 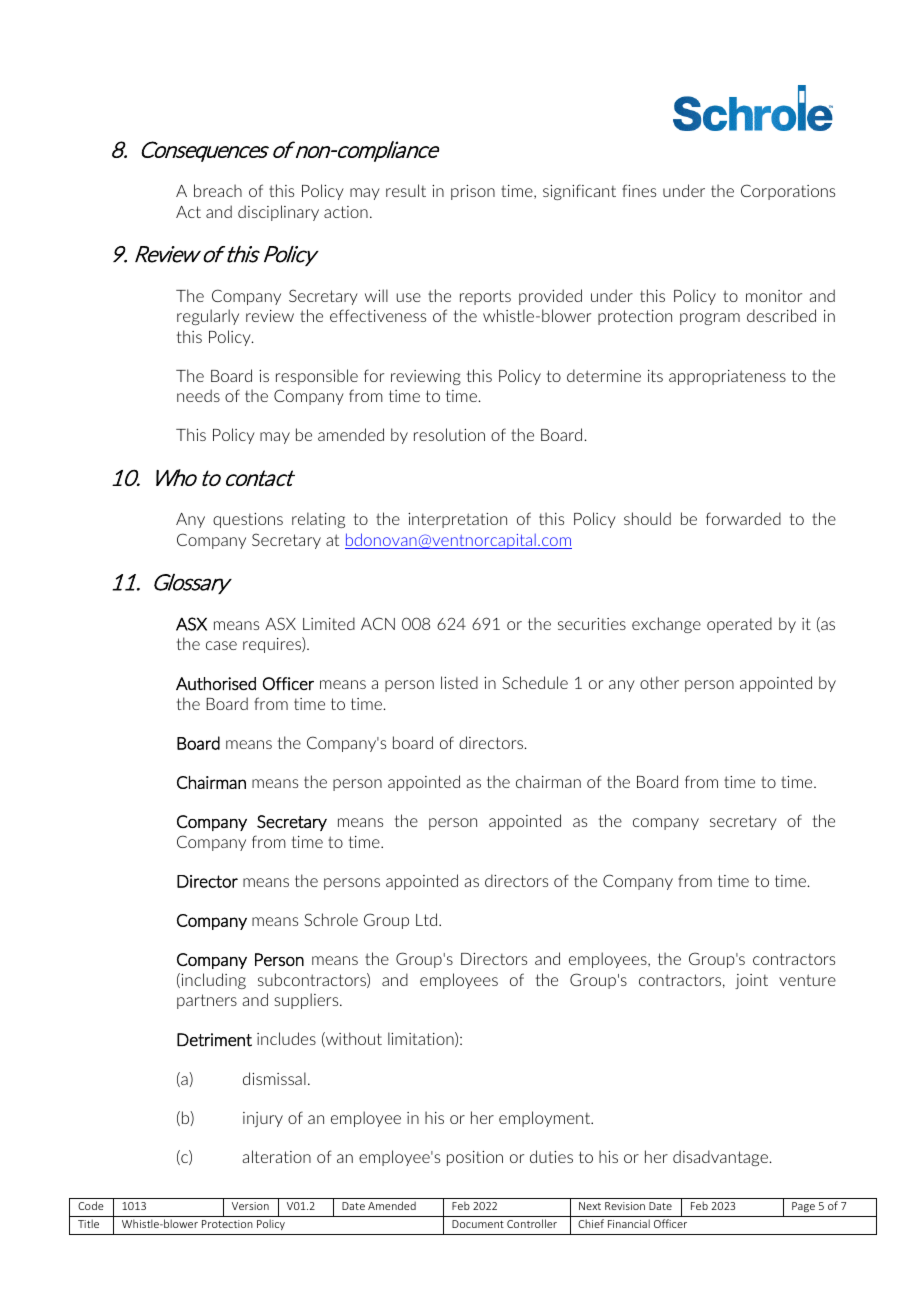 What do you see at coordinates (459, 682) in the screenshot?
I see `listed` at bounding box center [459, 682].
